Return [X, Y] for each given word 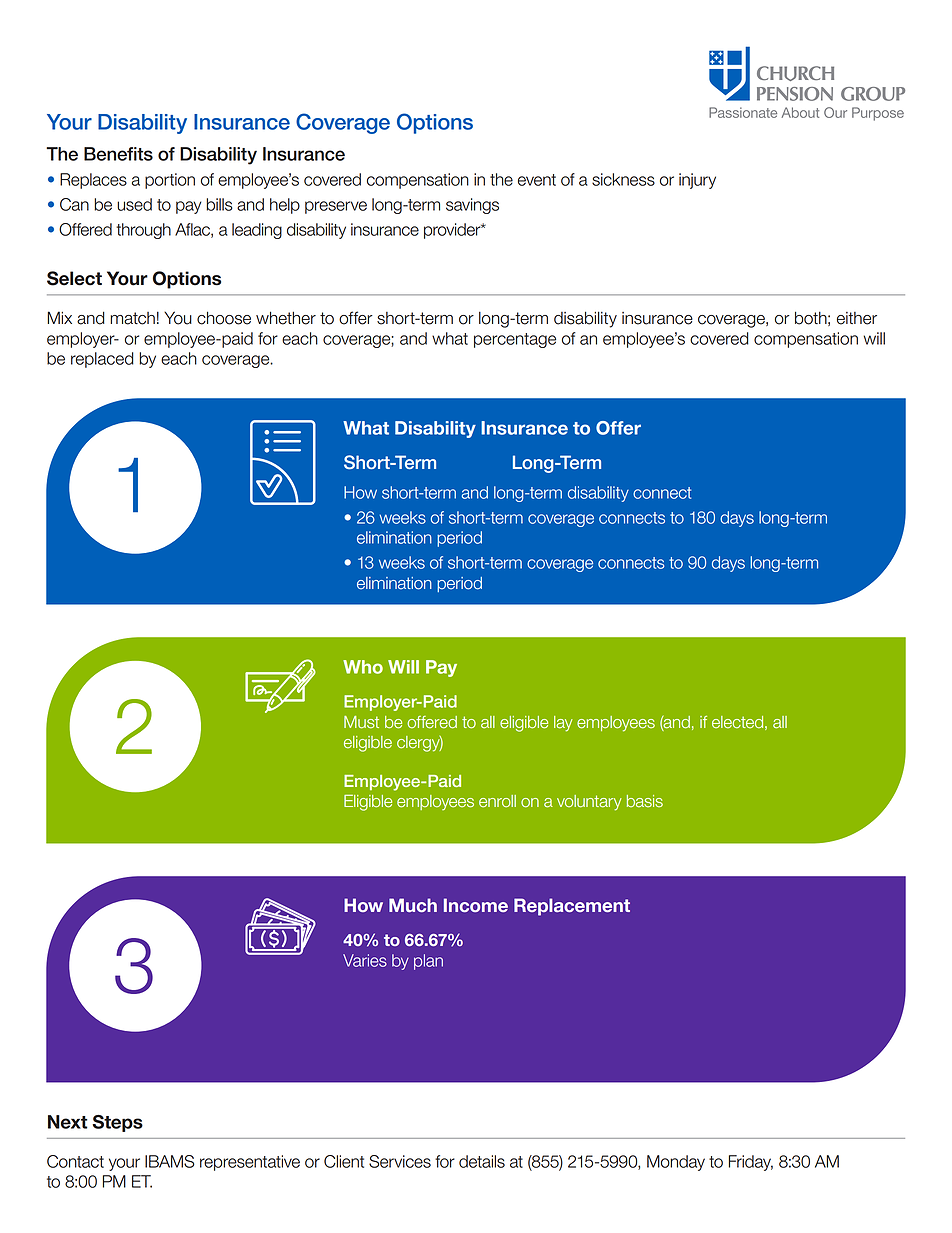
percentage [515, 340]
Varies [365, 960]
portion [170, 181]
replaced [102, 360]
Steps [117, 1123]
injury [697, 181]
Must [361, 722]
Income [476, 905]
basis [645, 801]
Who [363, 667]
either [857, 318]
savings [472, 206]
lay [563, 724]
